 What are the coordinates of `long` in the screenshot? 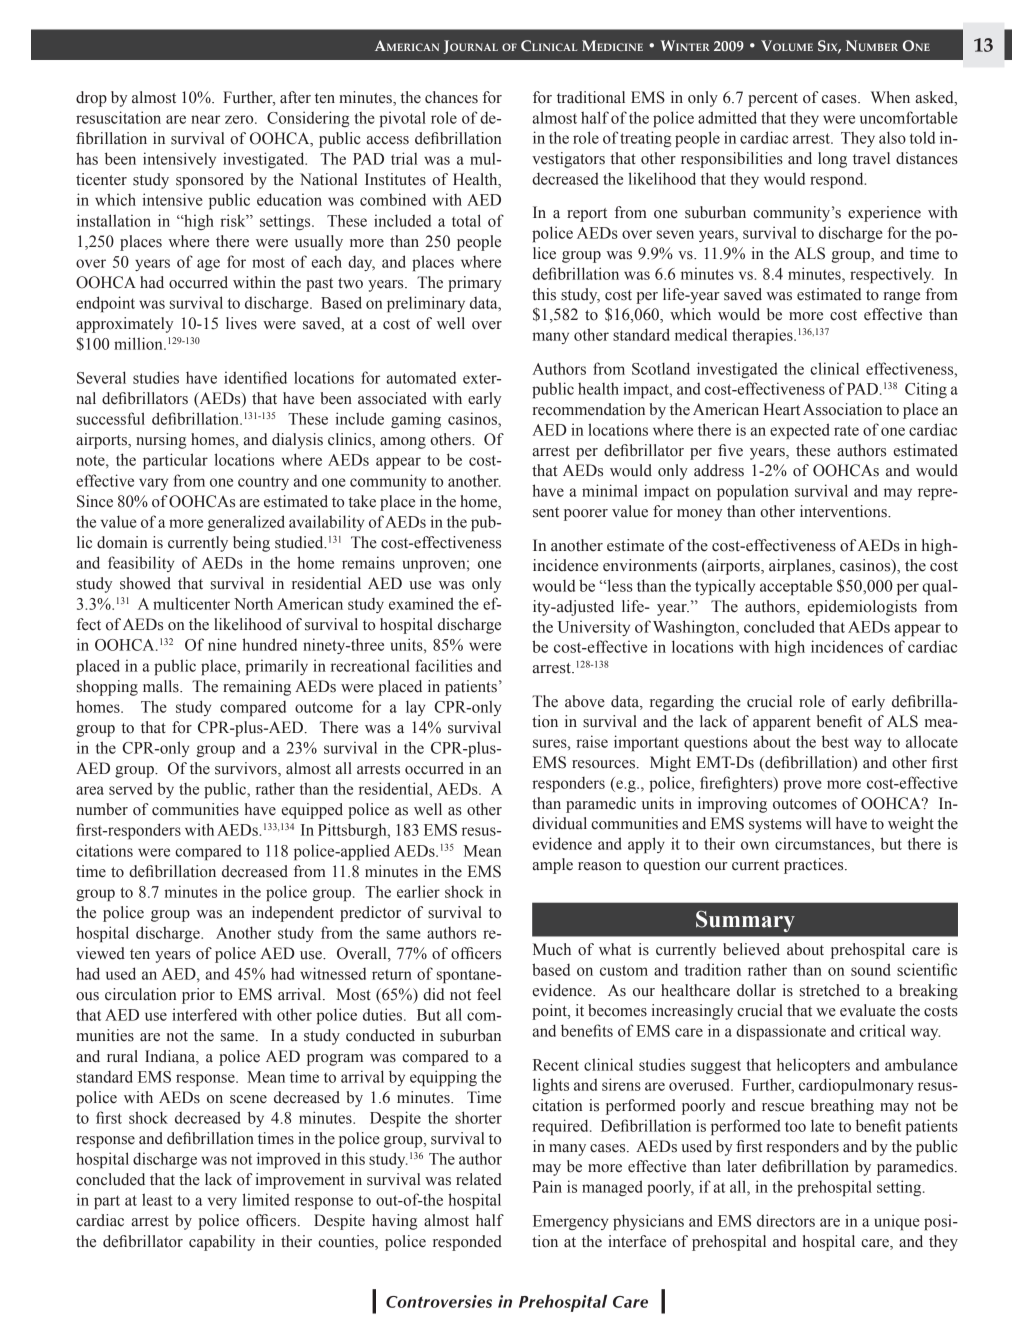 It's located at (832, 160).
